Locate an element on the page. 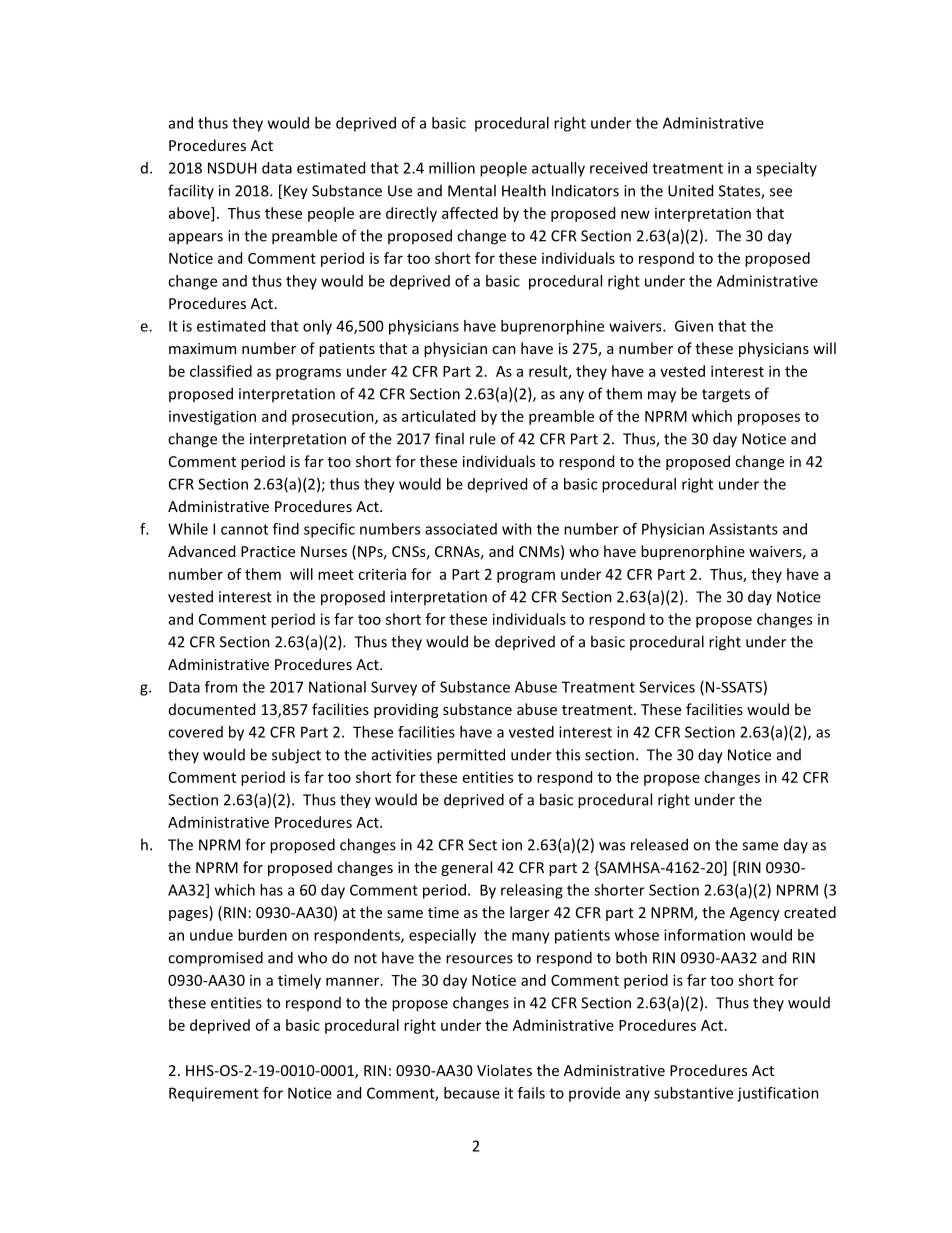  from is located at coordinates (221, 687).
